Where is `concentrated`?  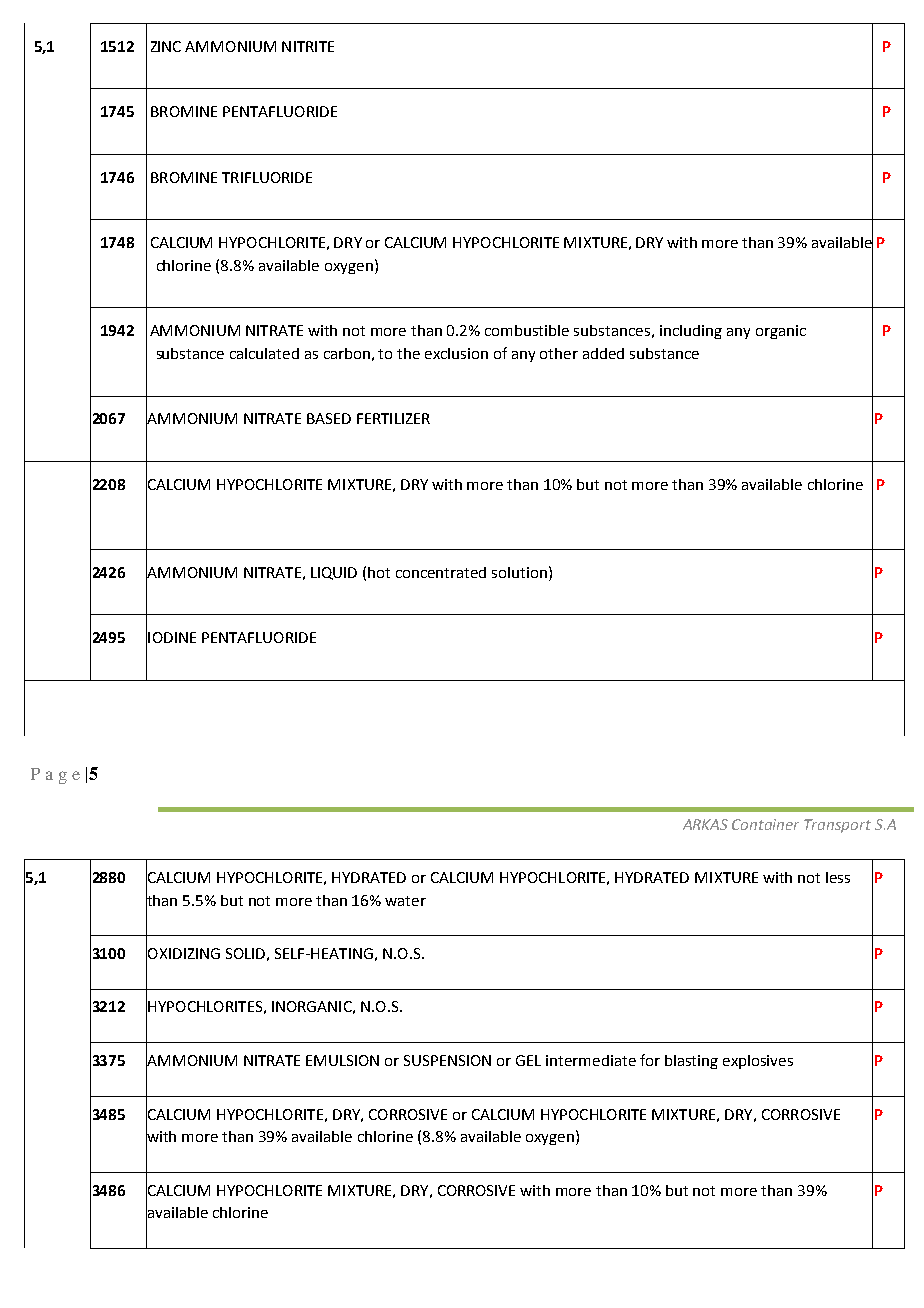 concentrated is located at coordinates (441, 572).
